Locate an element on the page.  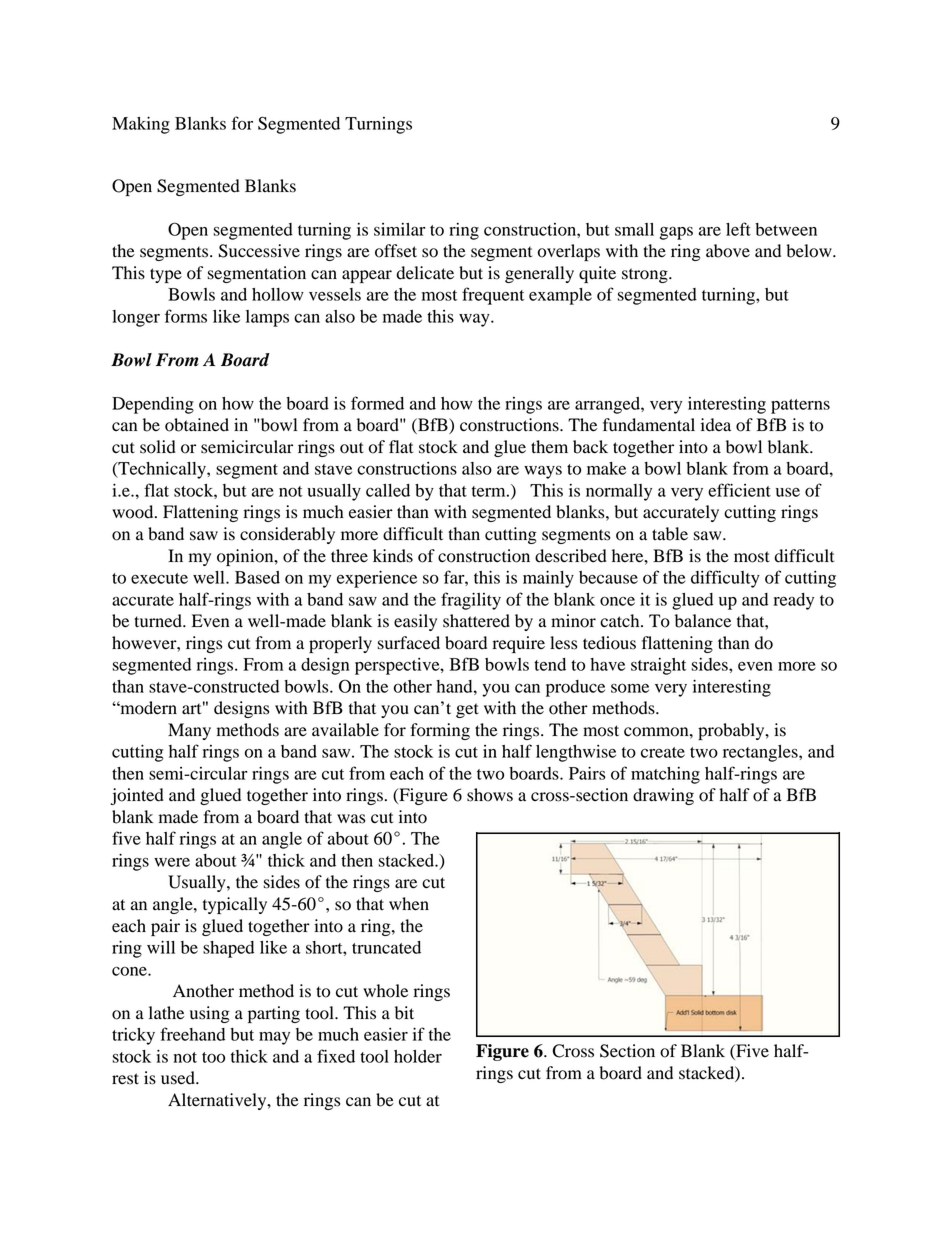
Technically is located at coordinates (162, 470).
